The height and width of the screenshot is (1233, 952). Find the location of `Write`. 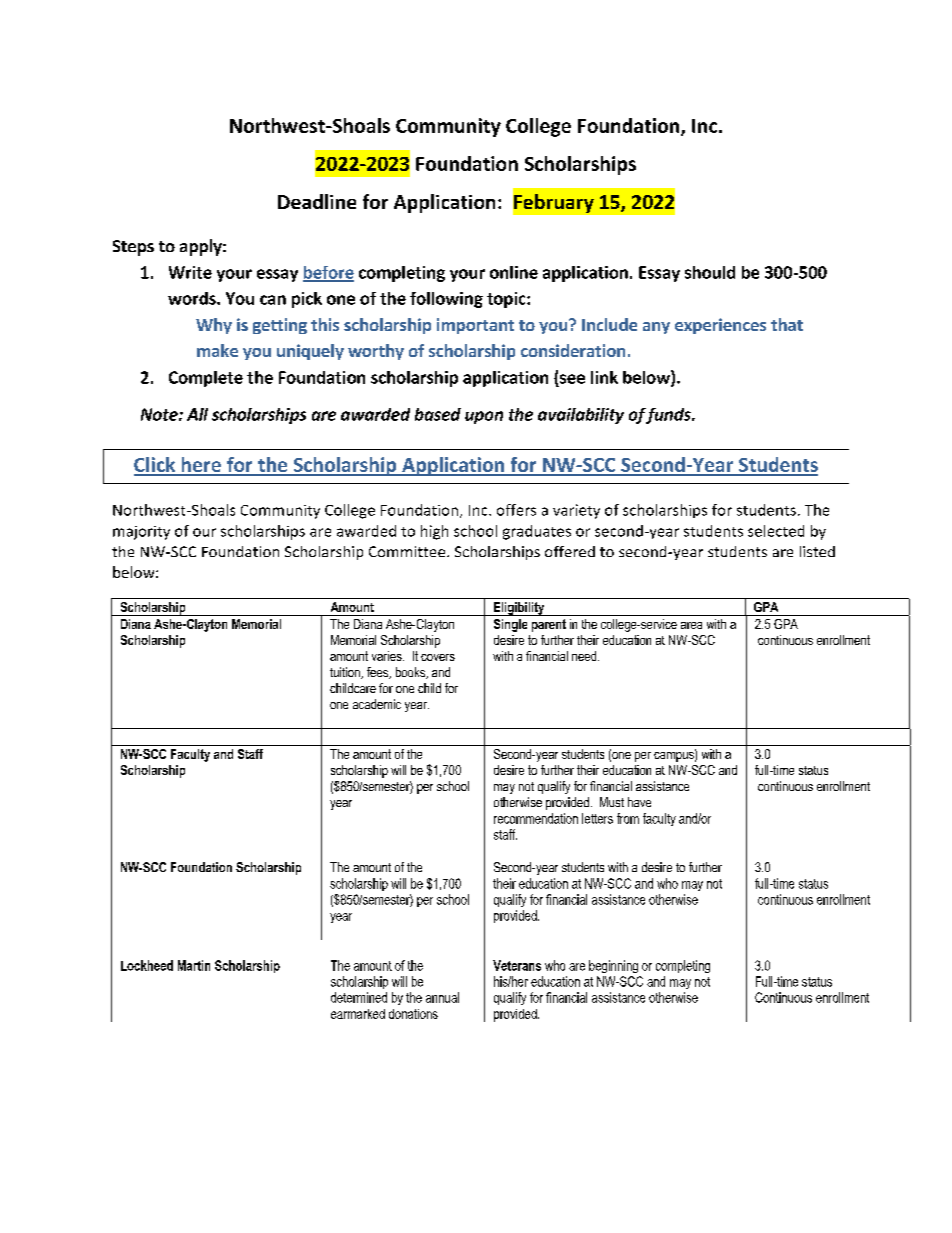

Write is located at coordinates (190, 272).
